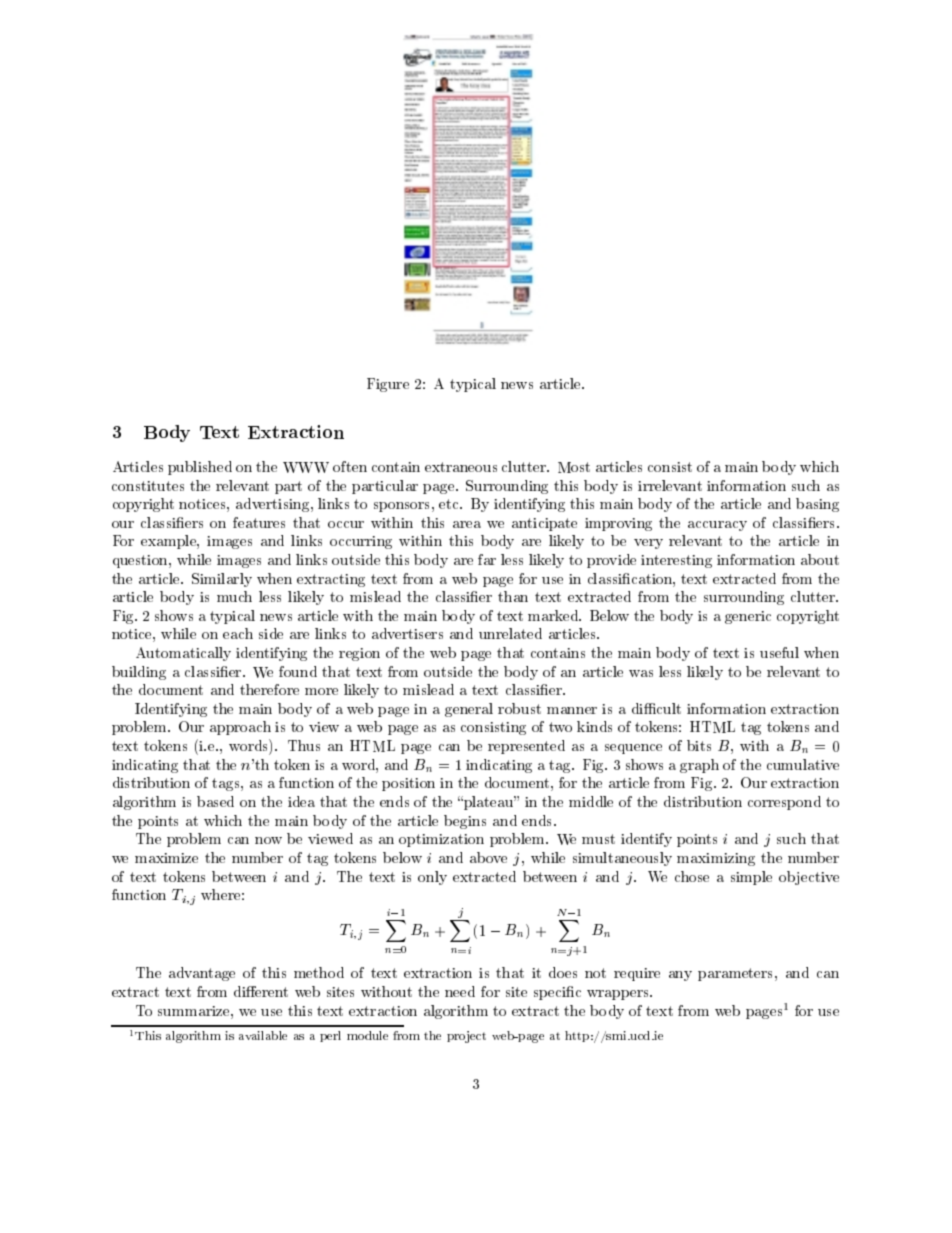 This screenshot has width=952, height=1233. I want to click on correspond, so click(784, 803).
